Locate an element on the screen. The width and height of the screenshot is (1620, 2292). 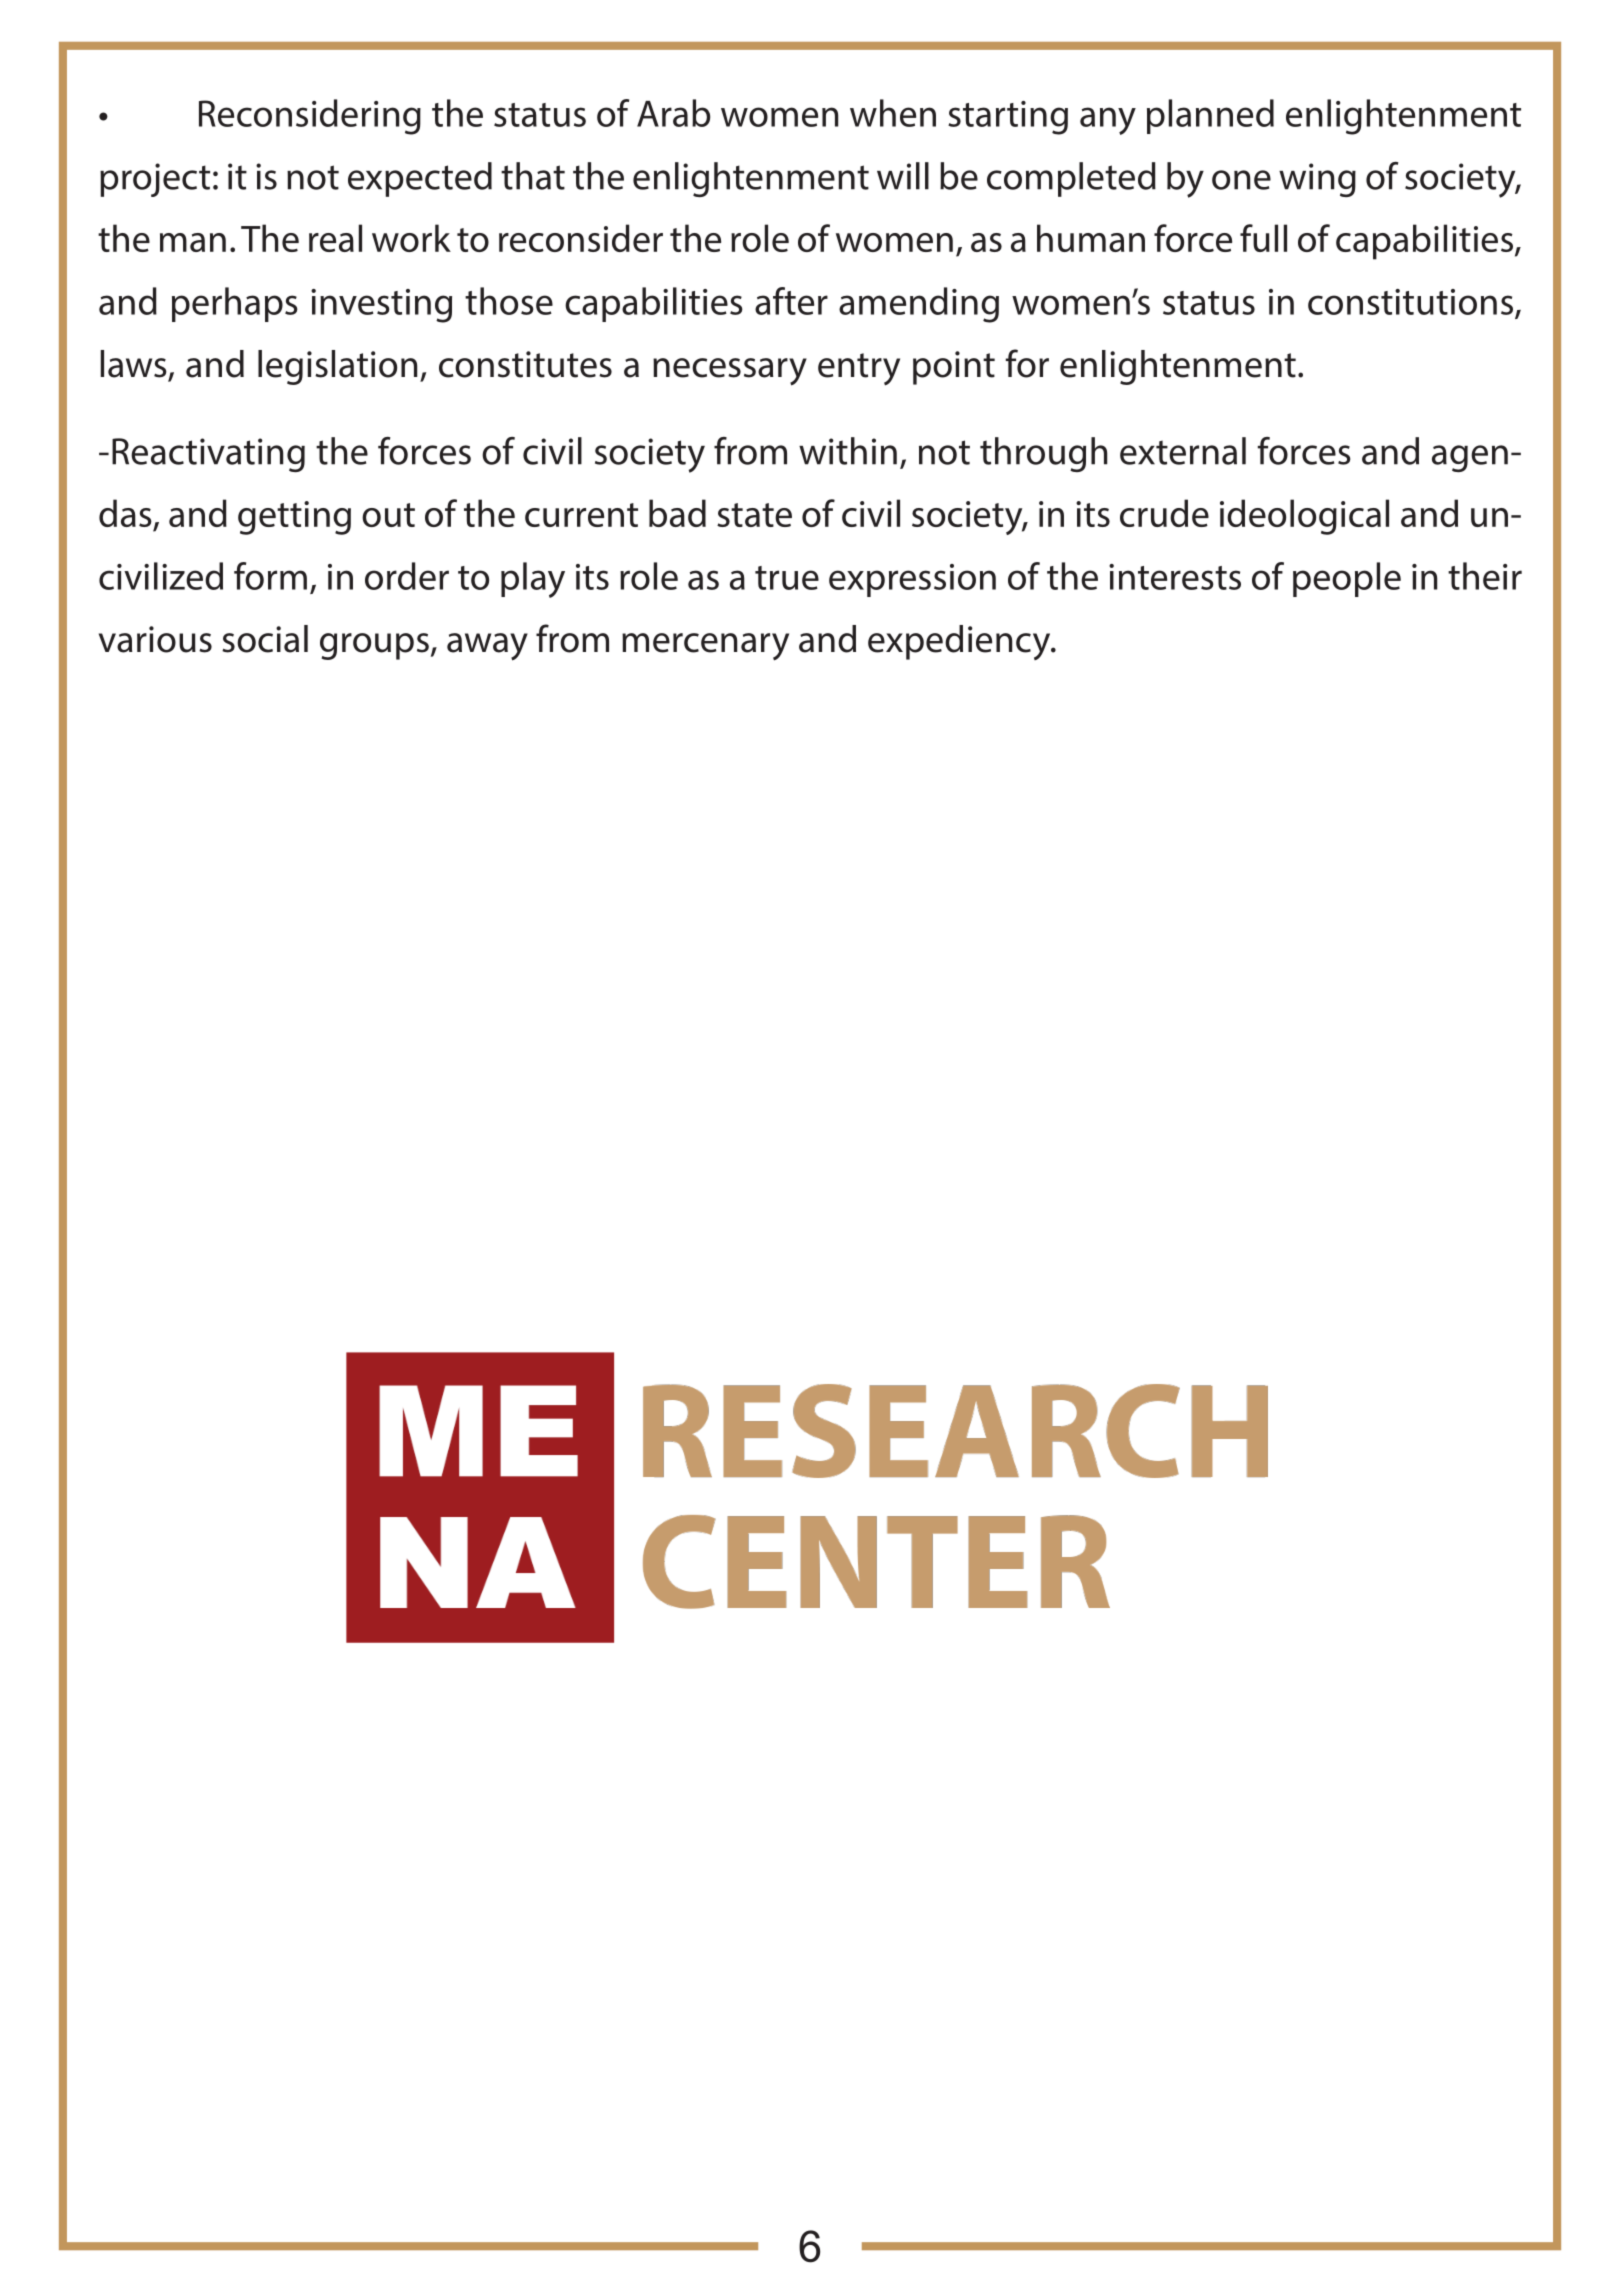
perhaps is located at coordinates (235, 304).
